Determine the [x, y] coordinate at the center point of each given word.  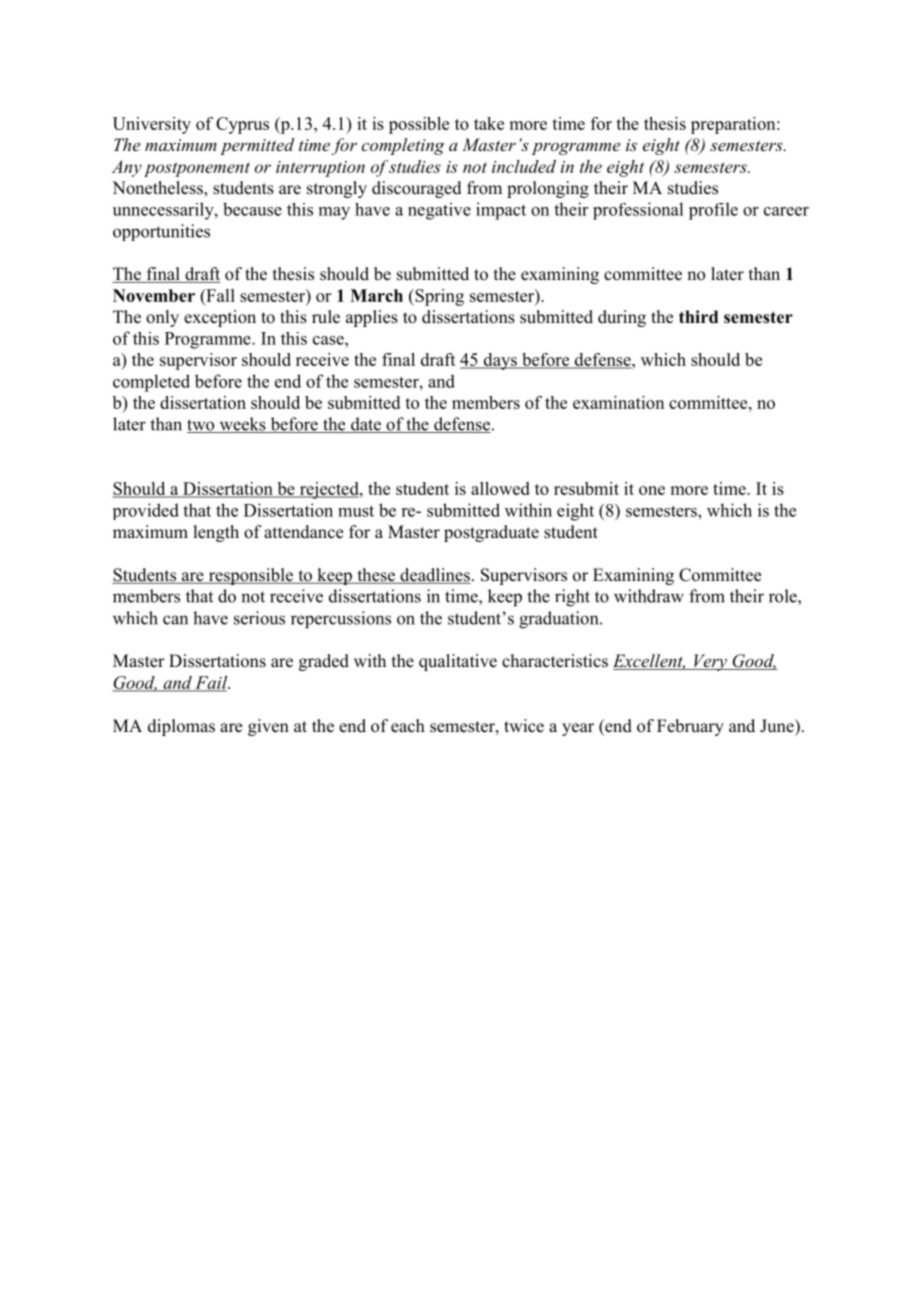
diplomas [181, 727]
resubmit [586, 488]
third [698, 317]
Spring [438, 297]
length [216, 533]
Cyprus [242, 125]
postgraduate [491, 533]
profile [713, 211]
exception [220, 318]
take [489, 123]
